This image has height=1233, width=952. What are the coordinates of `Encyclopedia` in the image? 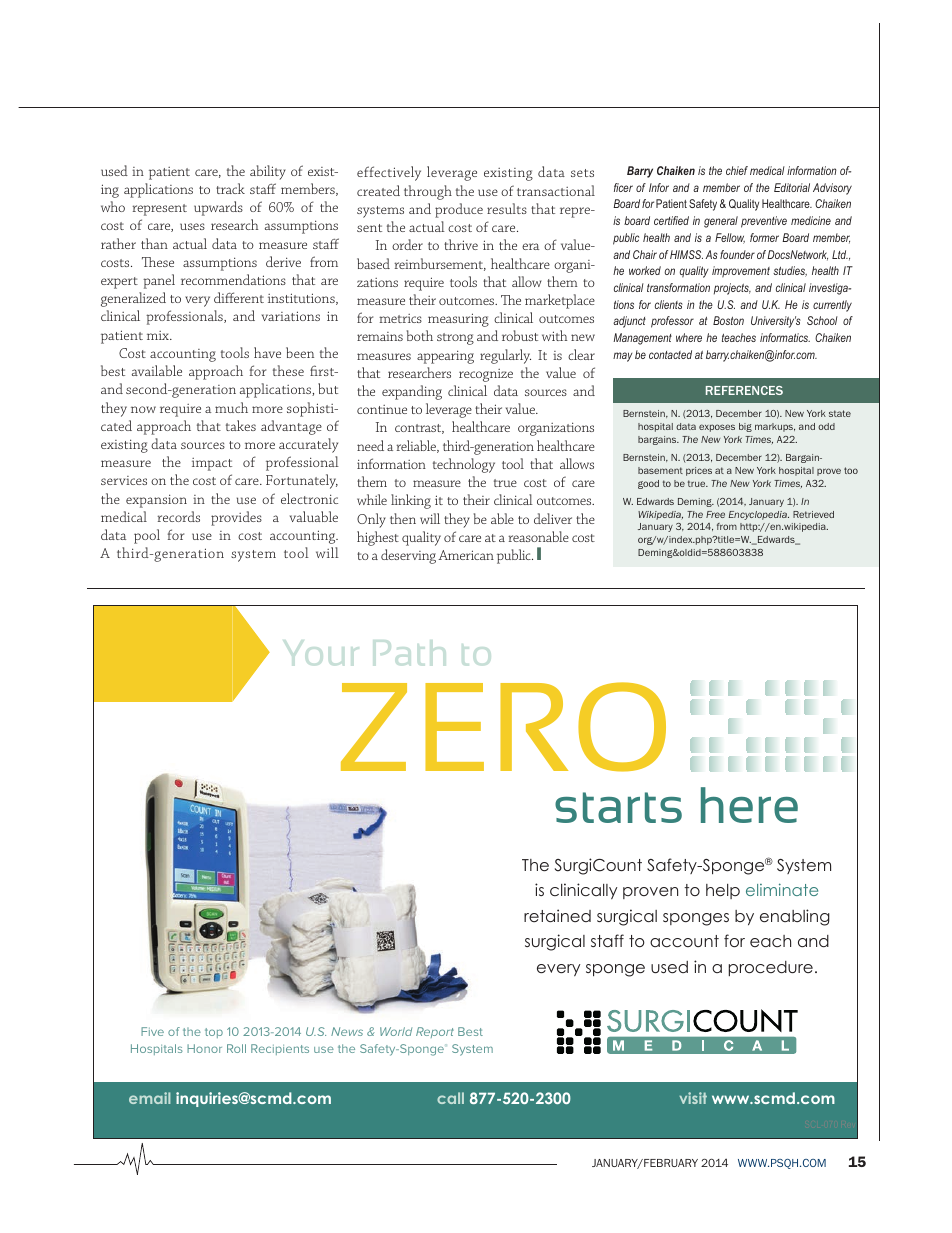 It's located at (759, 515).
